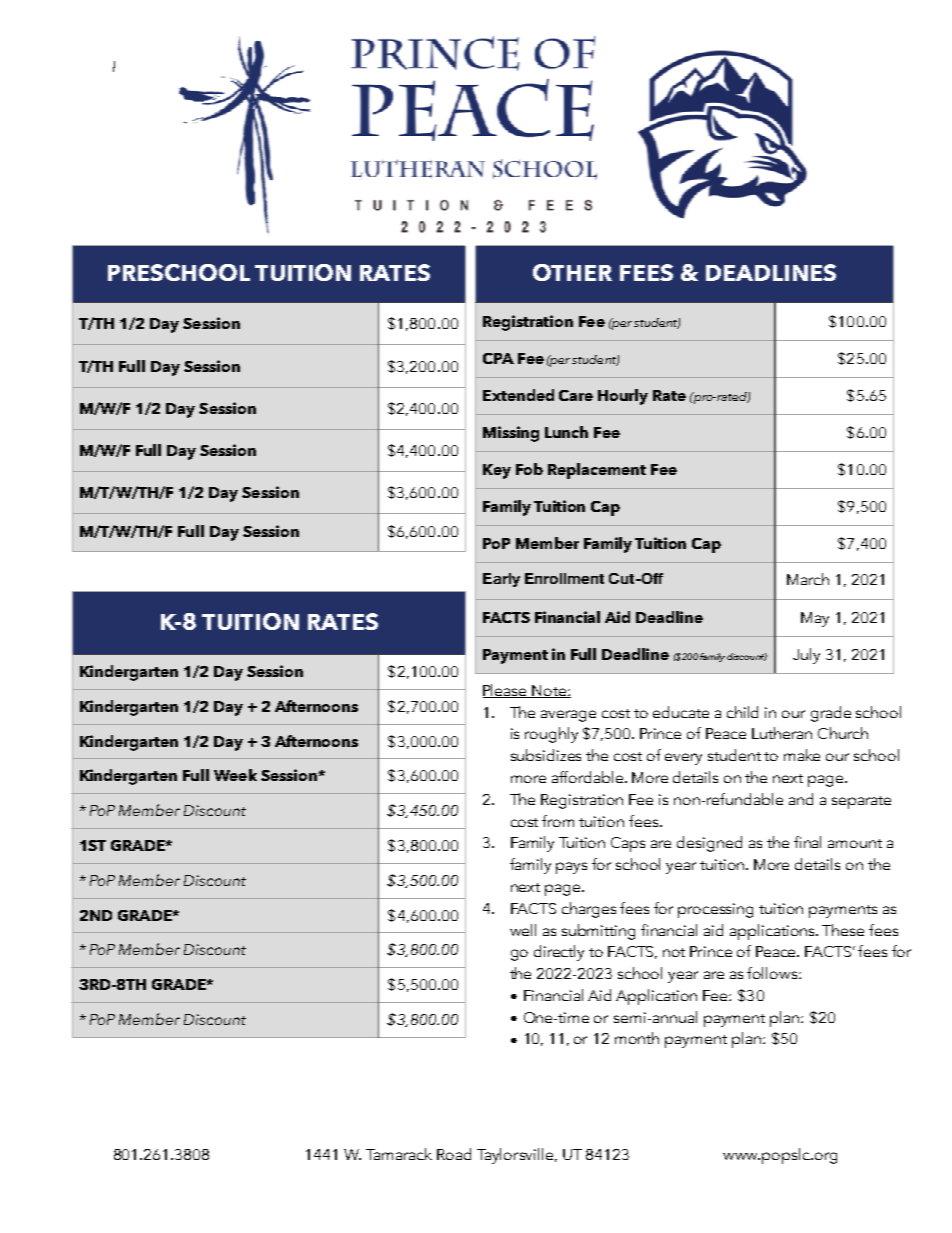  Describe the element at coordinates (498, 358) in the screenshot. I see `CPA` at that location.
